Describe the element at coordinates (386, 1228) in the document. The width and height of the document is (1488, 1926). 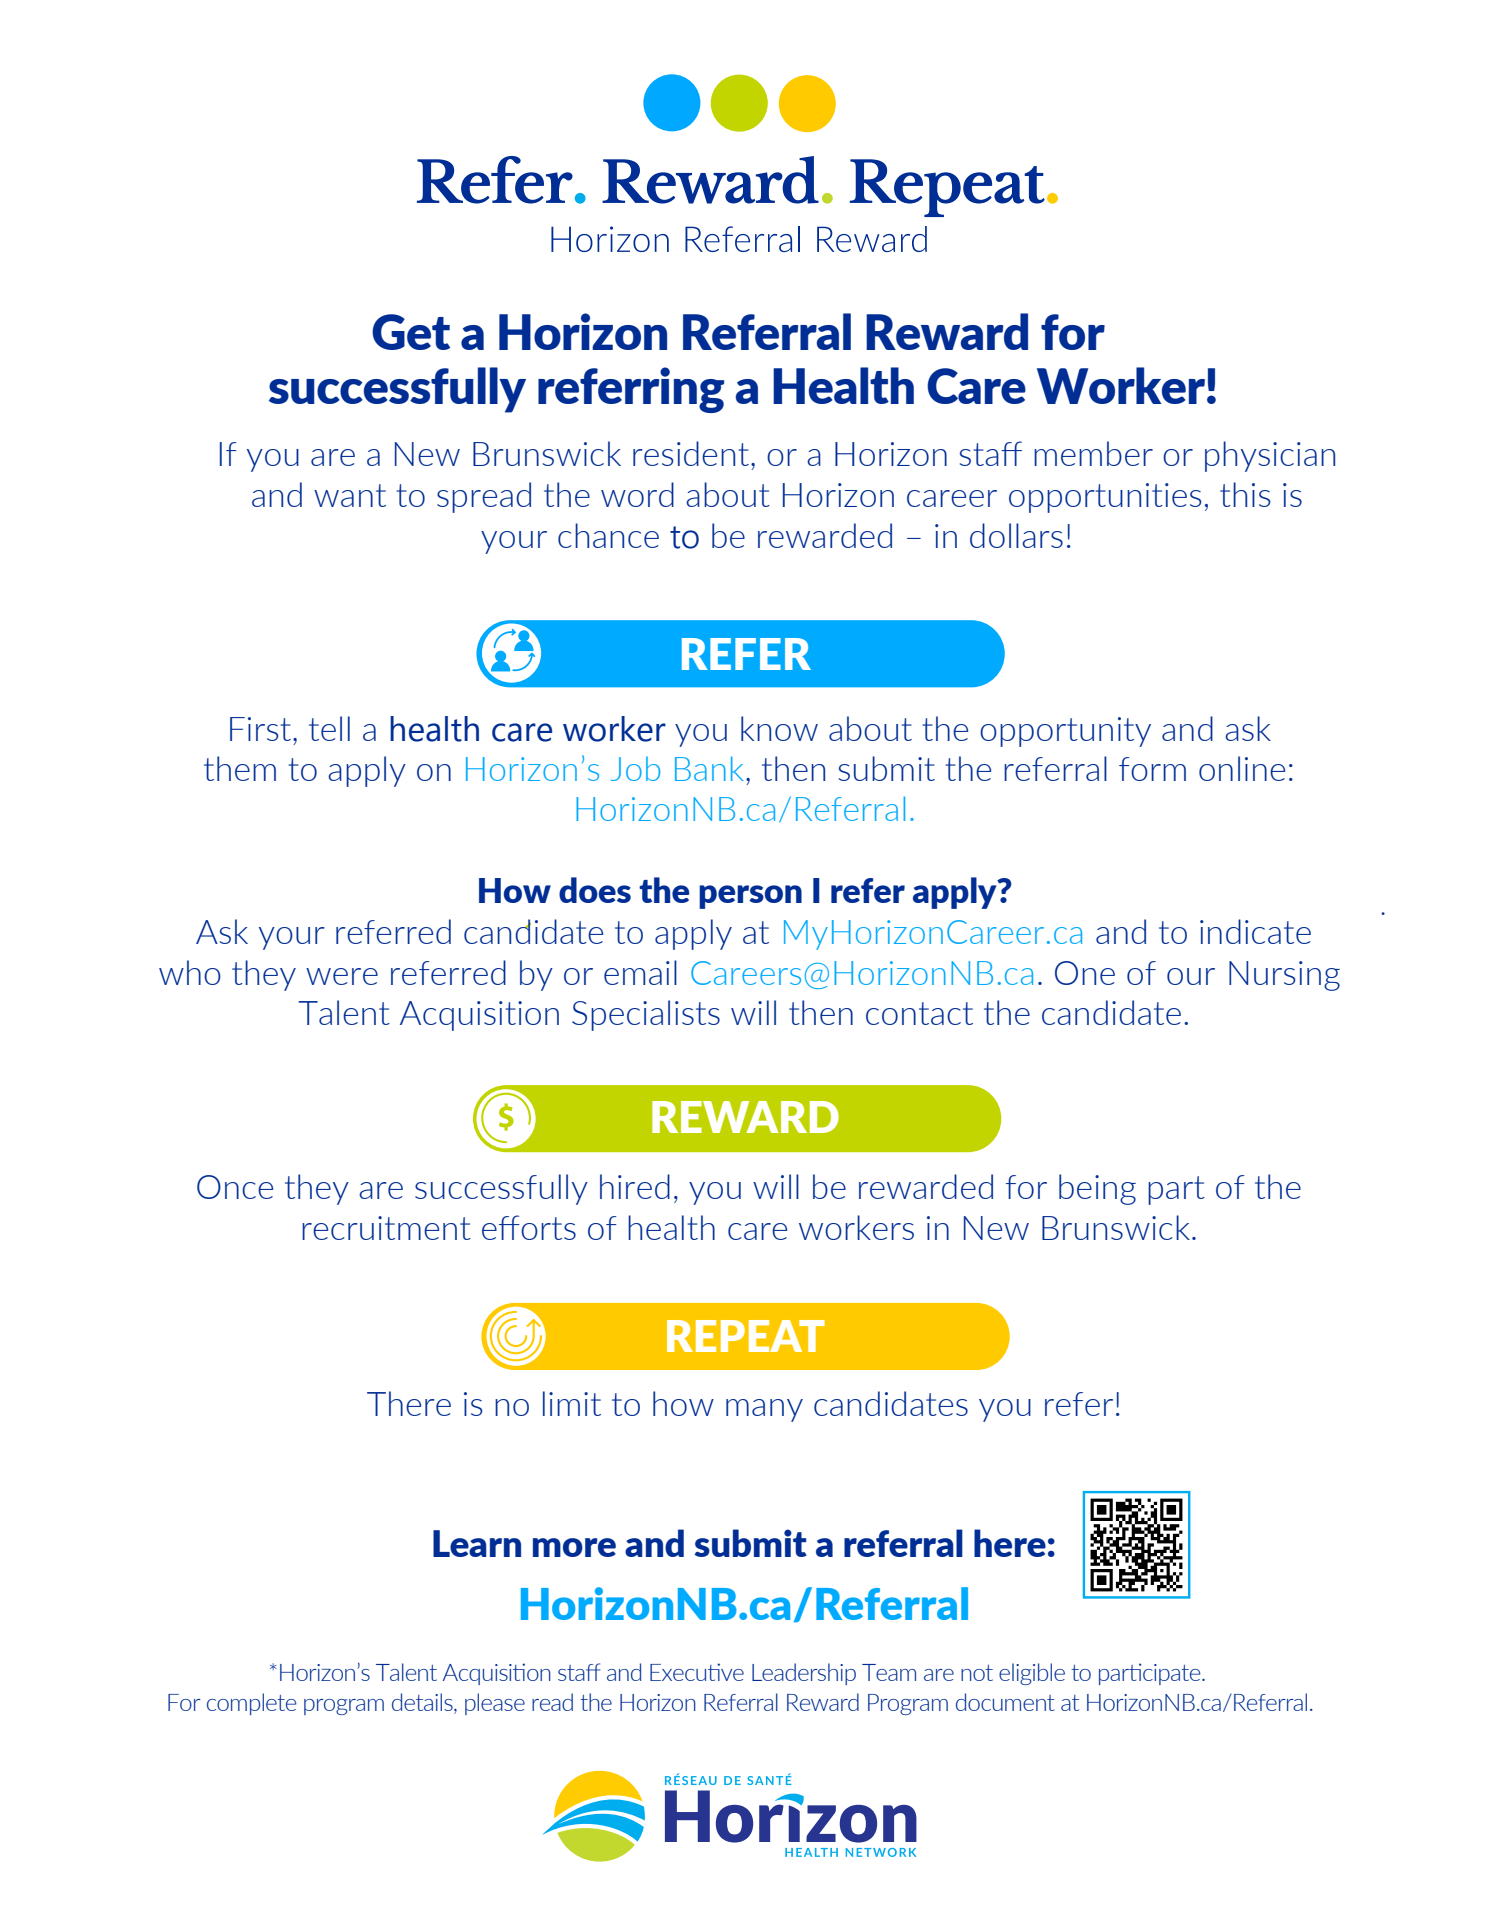
I see `recruitment` at that location.
